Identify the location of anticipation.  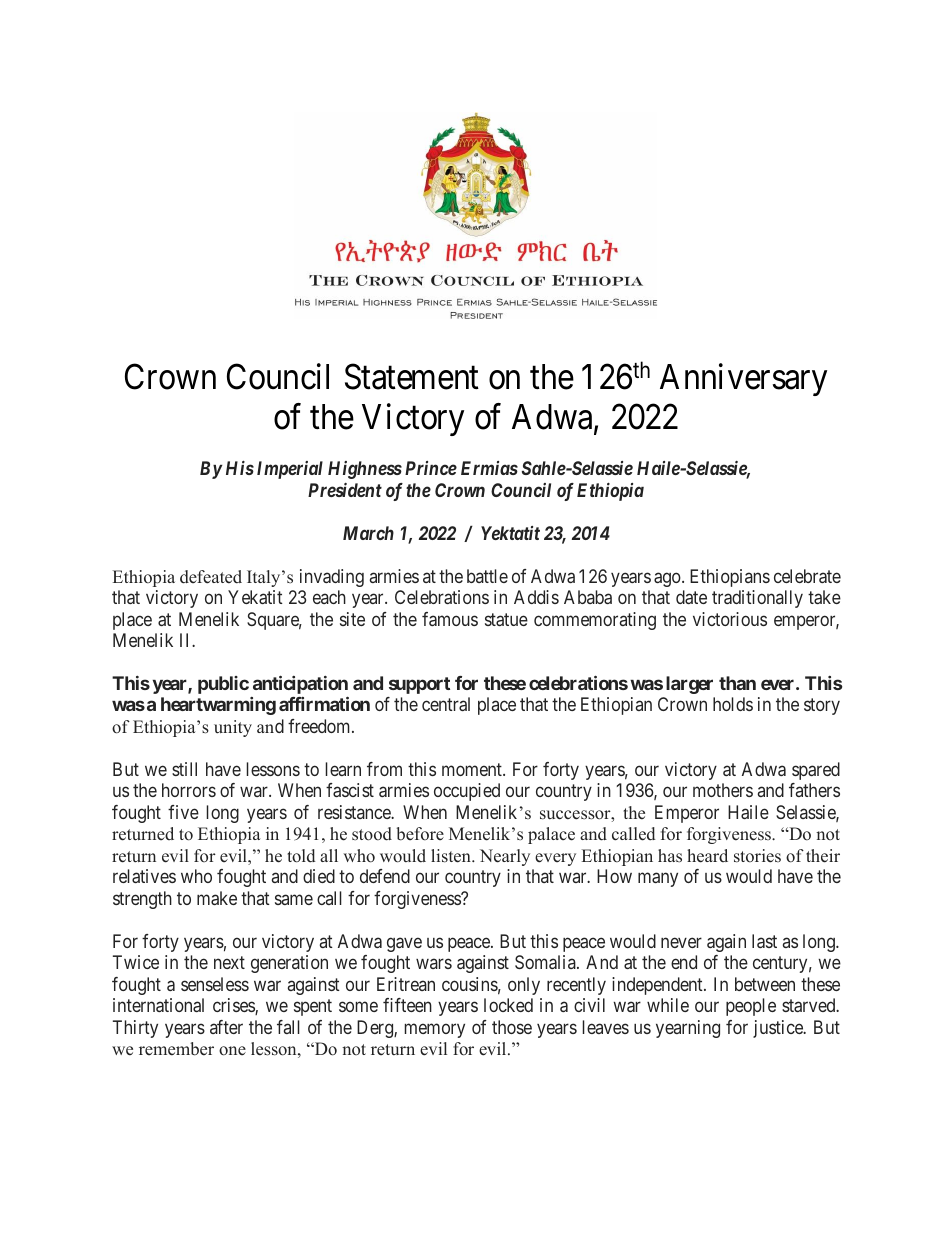
(300, 686).
